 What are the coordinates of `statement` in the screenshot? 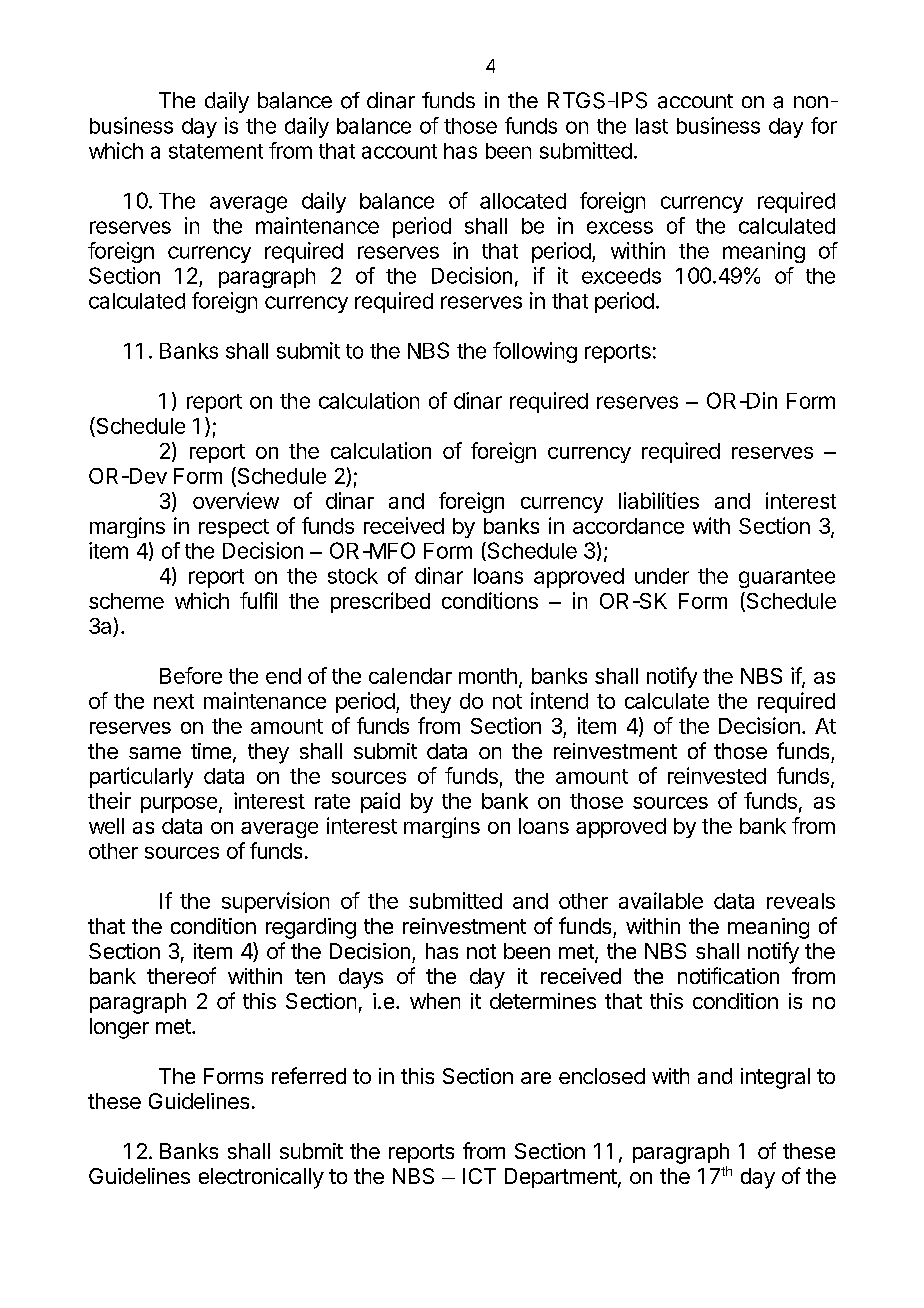 It's located at (216, 151).
